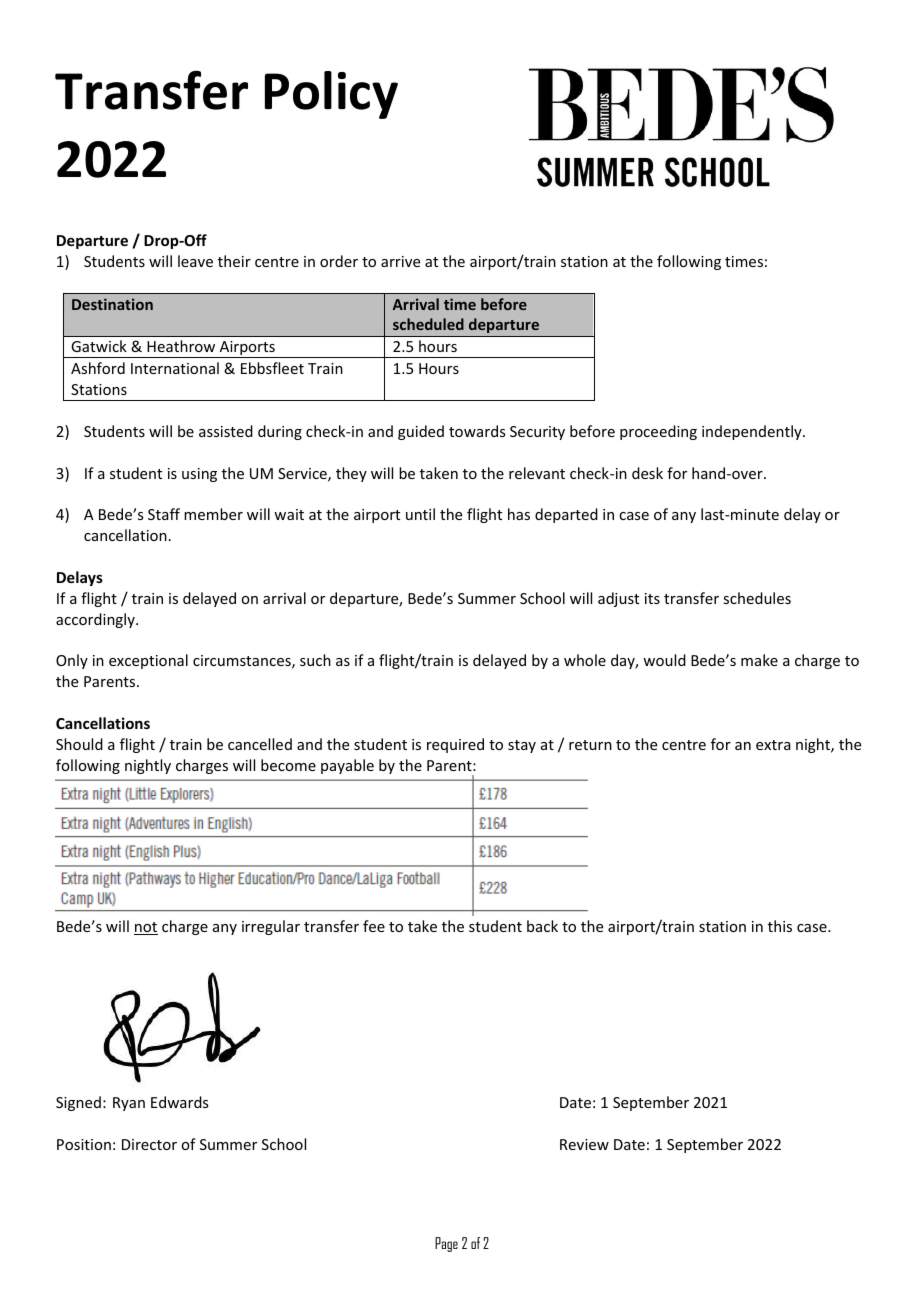 The height and width of the screenshot is (1308, 924). I want to click on Director, so click(149, 1144).
